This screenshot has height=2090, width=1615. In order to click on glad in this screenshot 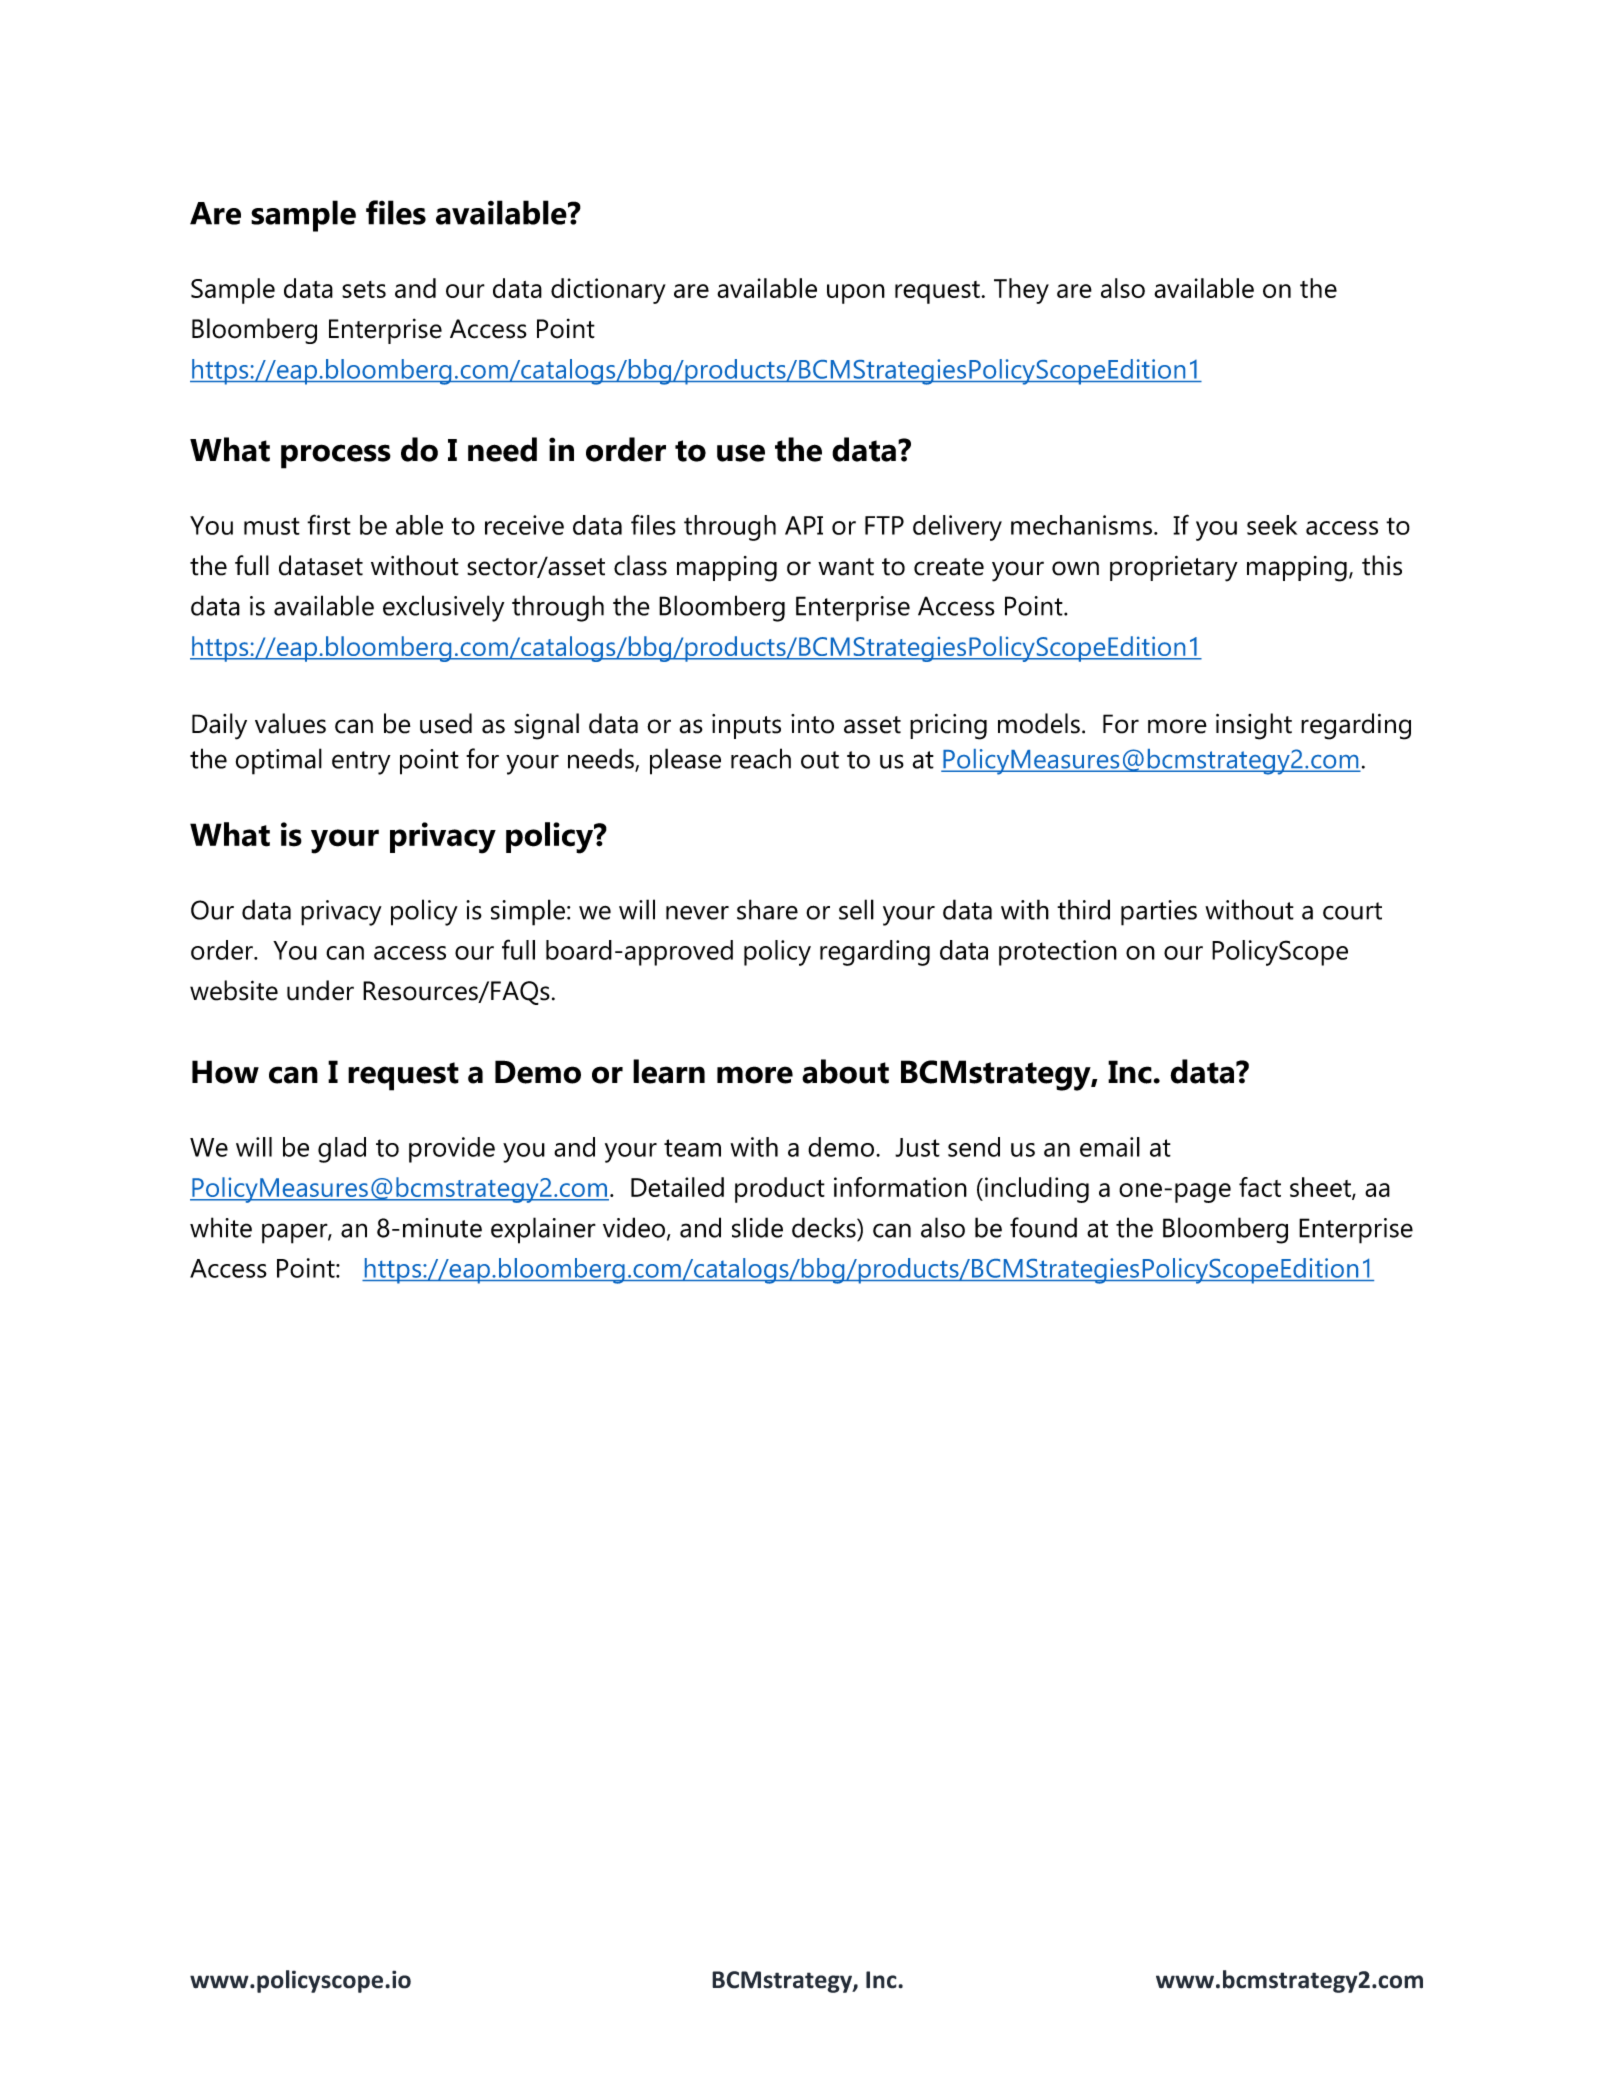, I will do `click(342, 1150)`.
